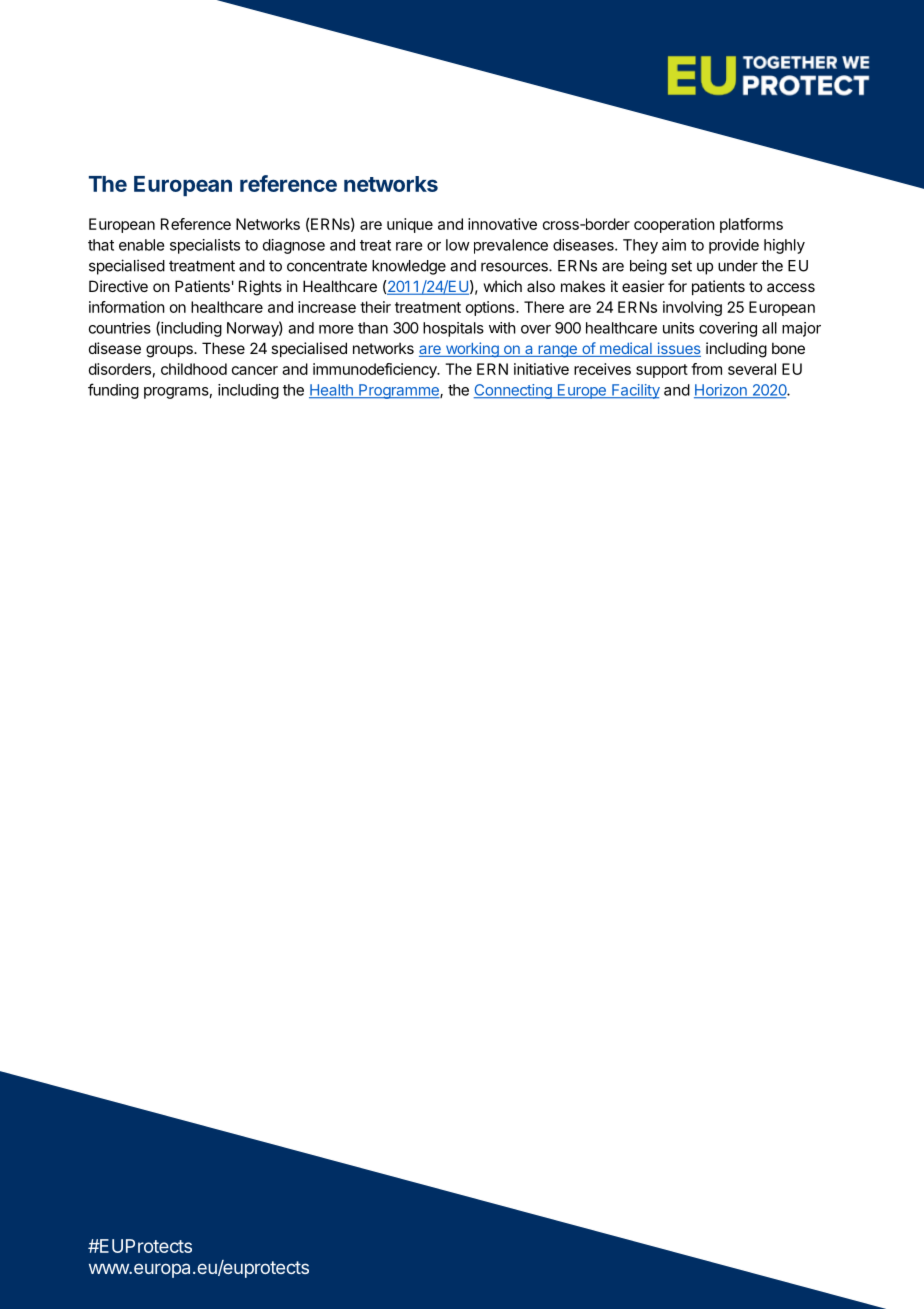  Describe the element at coordinates (678, 328) in the document. I see `units` at that location.
